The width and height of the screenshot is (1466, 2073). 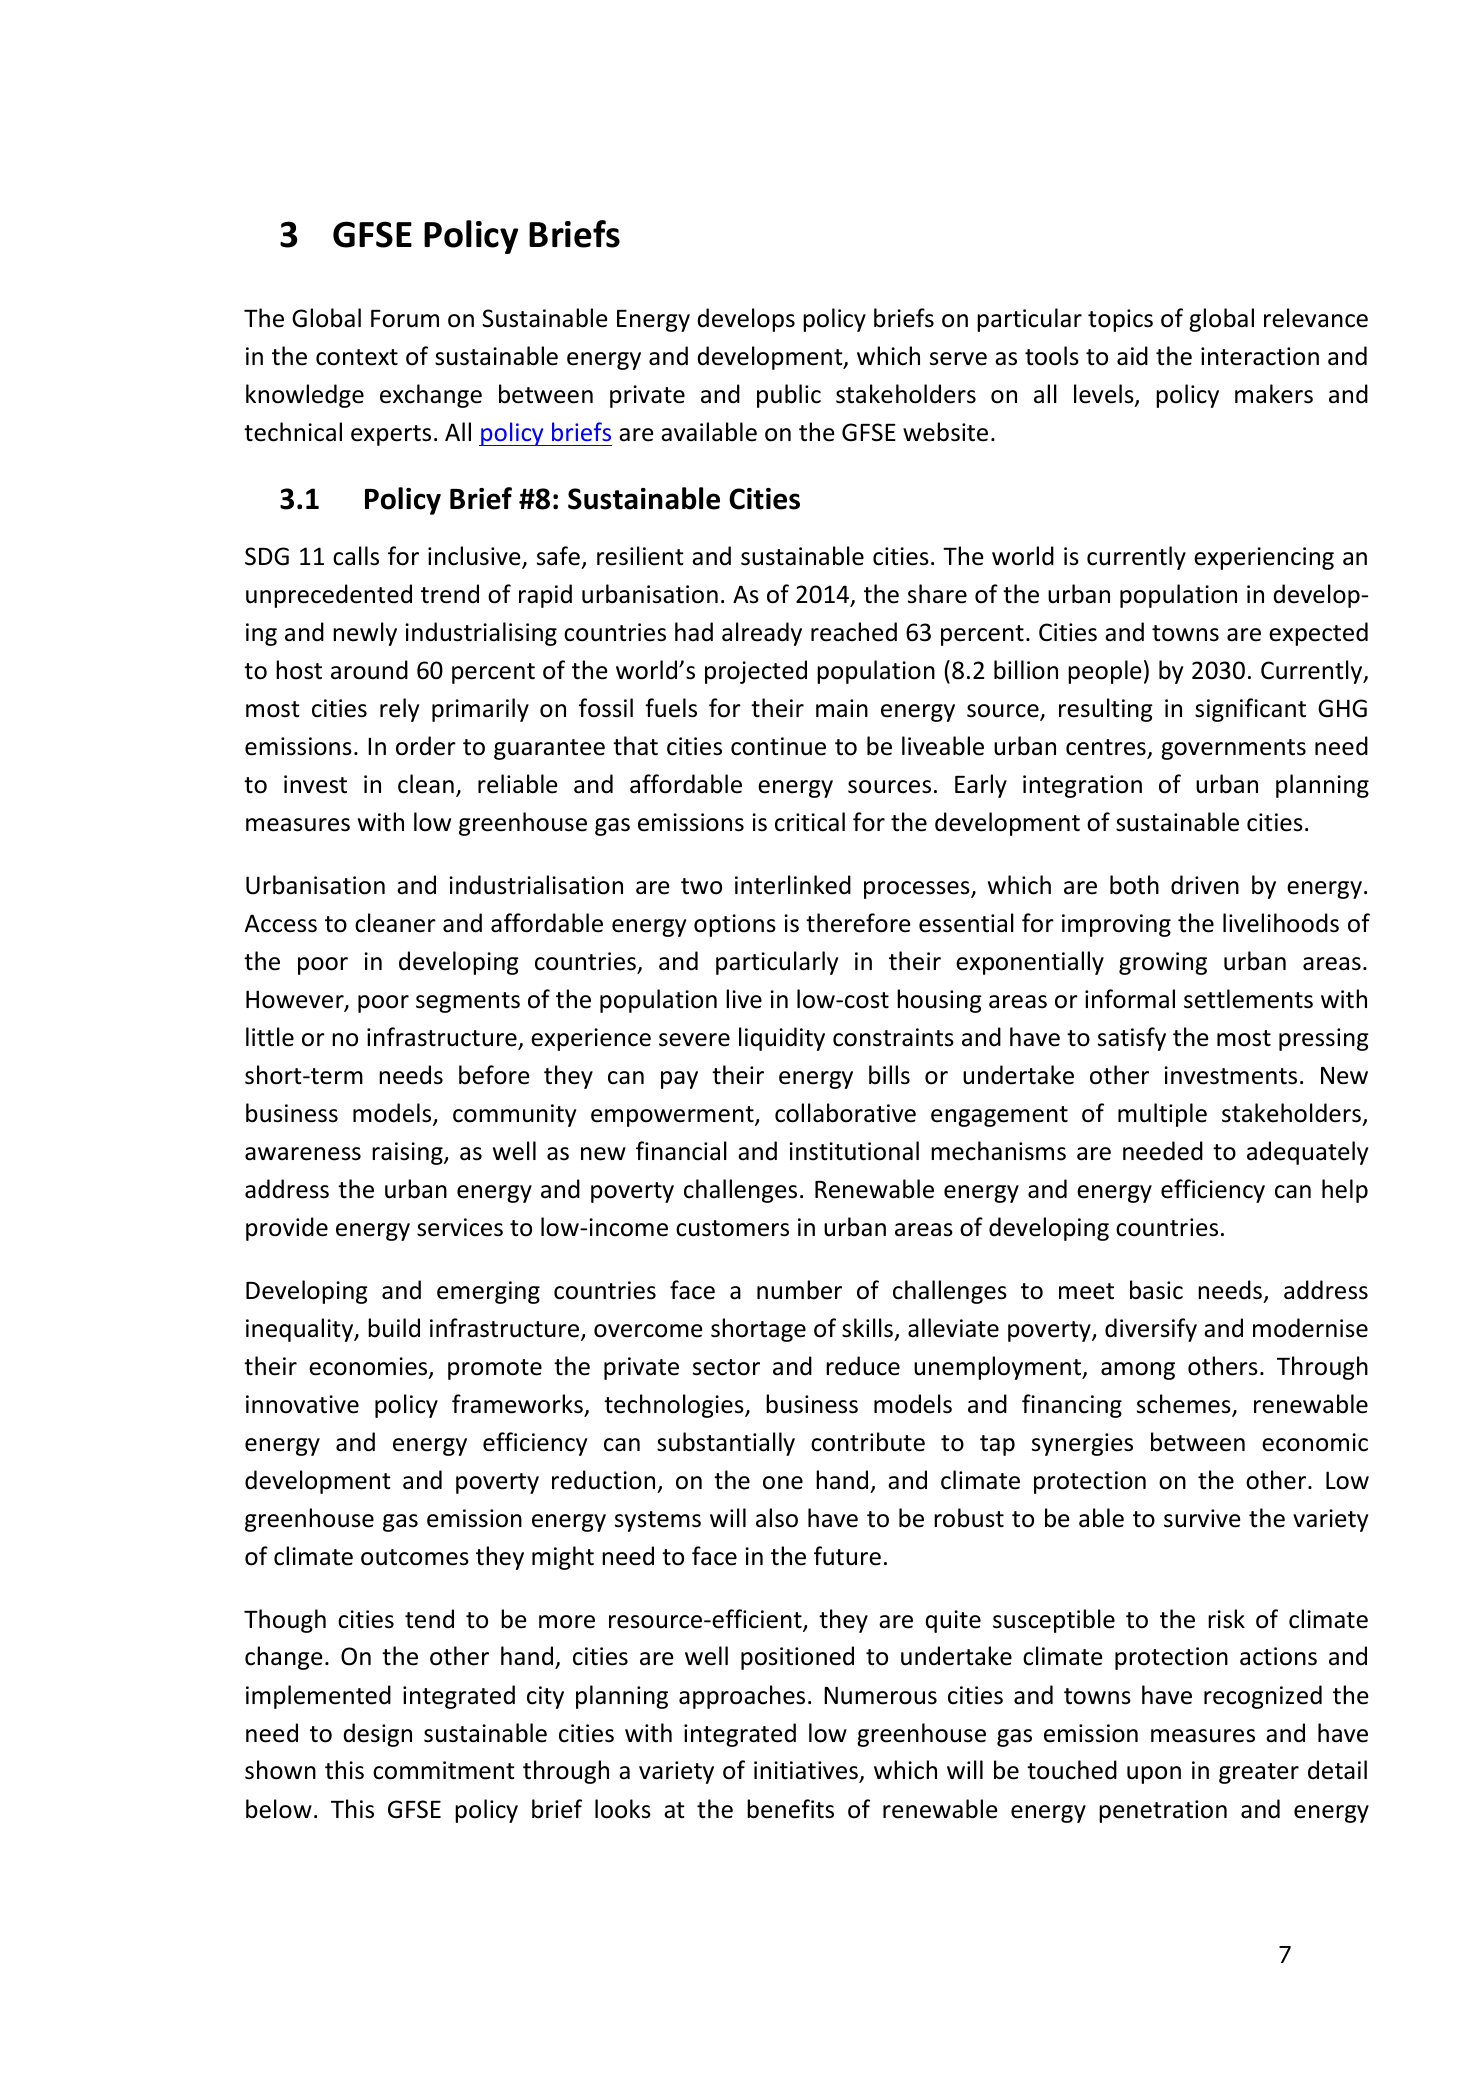 I want to click on initiatives, so click(x=807, y=1772).
